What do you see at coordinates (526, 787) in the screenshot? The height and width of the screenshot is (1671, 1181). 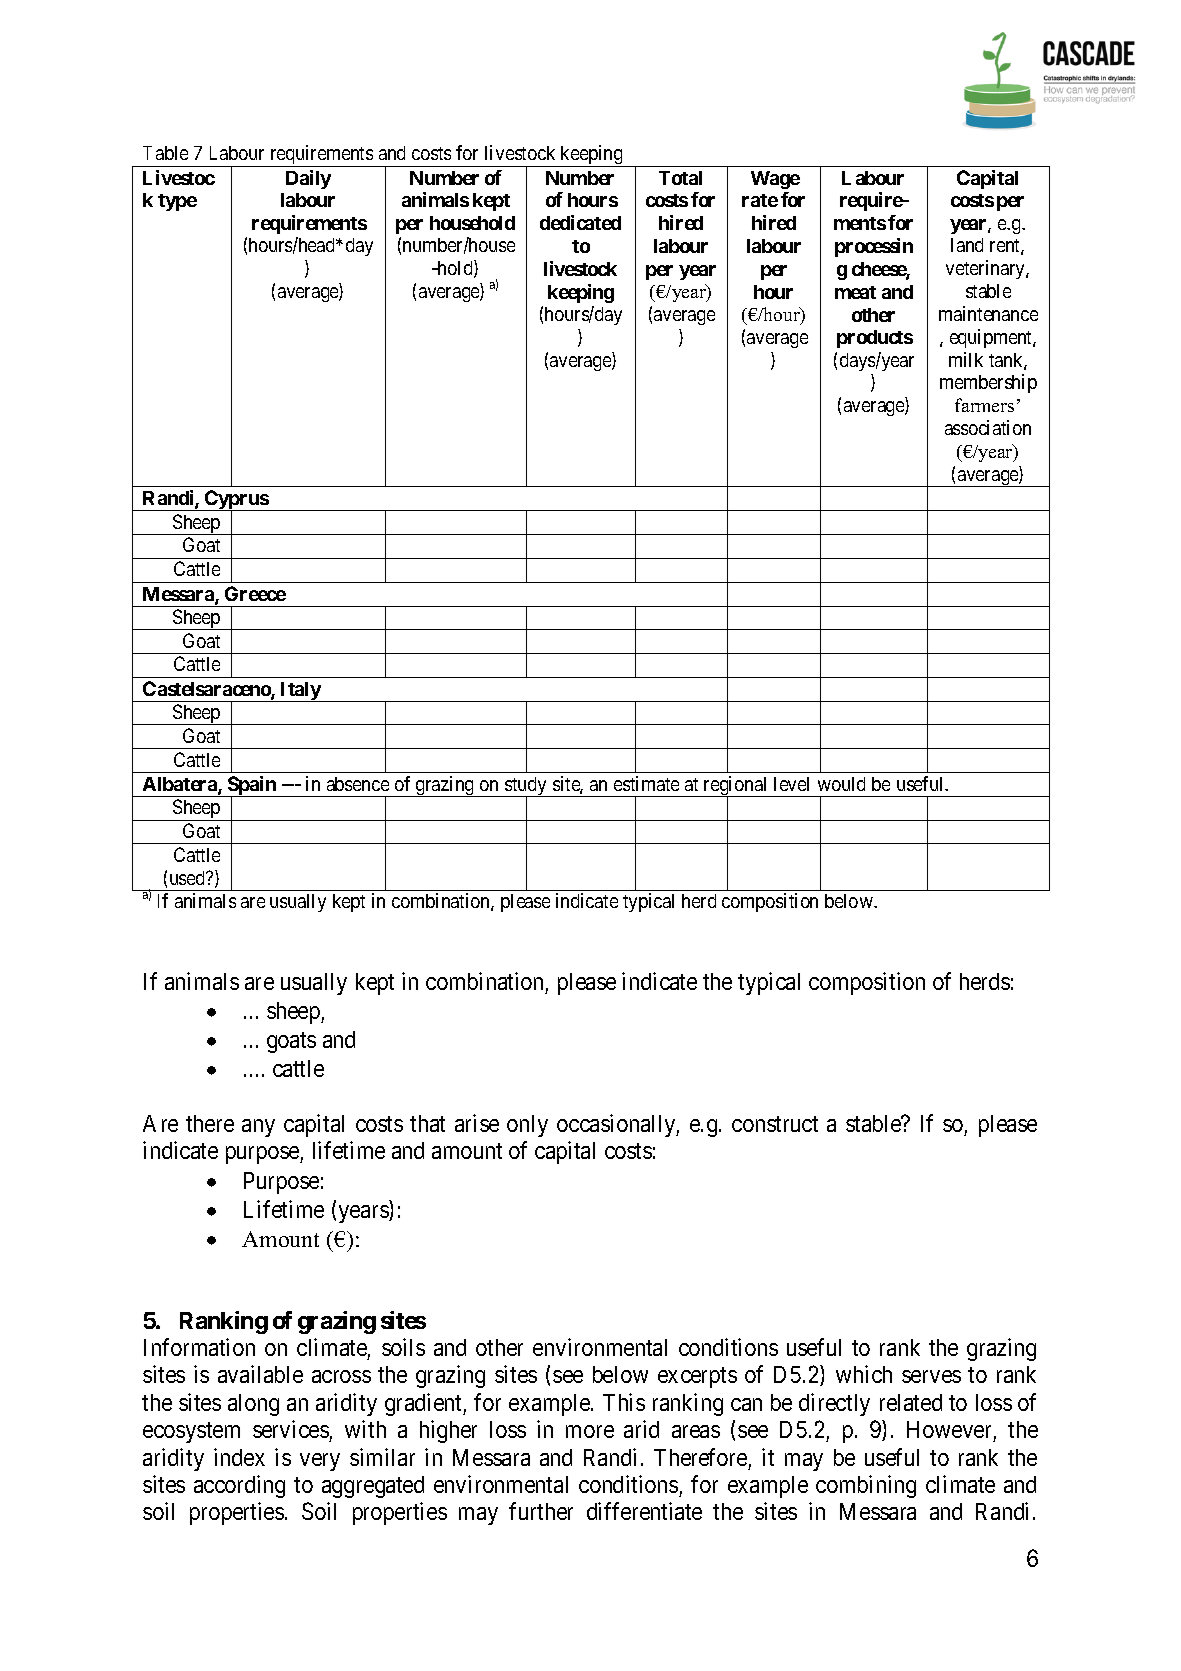 I see `study` at bounding box center [526, 787].
